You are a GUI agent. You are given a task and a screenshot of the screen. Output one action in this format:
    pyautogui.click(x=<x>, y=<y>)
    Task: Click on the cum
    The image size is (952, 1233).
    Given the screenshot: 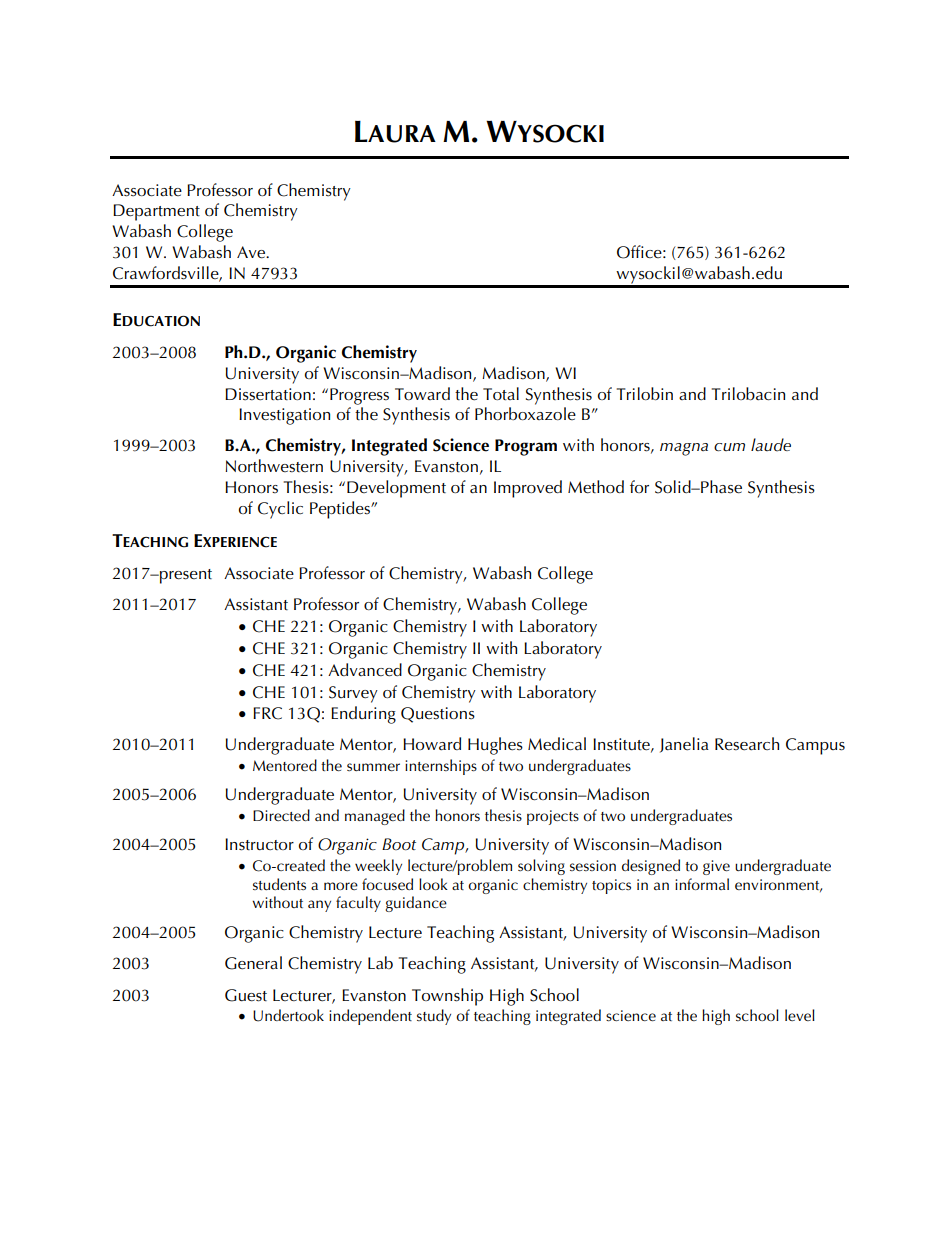 What is the action you would take?
    pyautogui.click(x=729, y=447)
